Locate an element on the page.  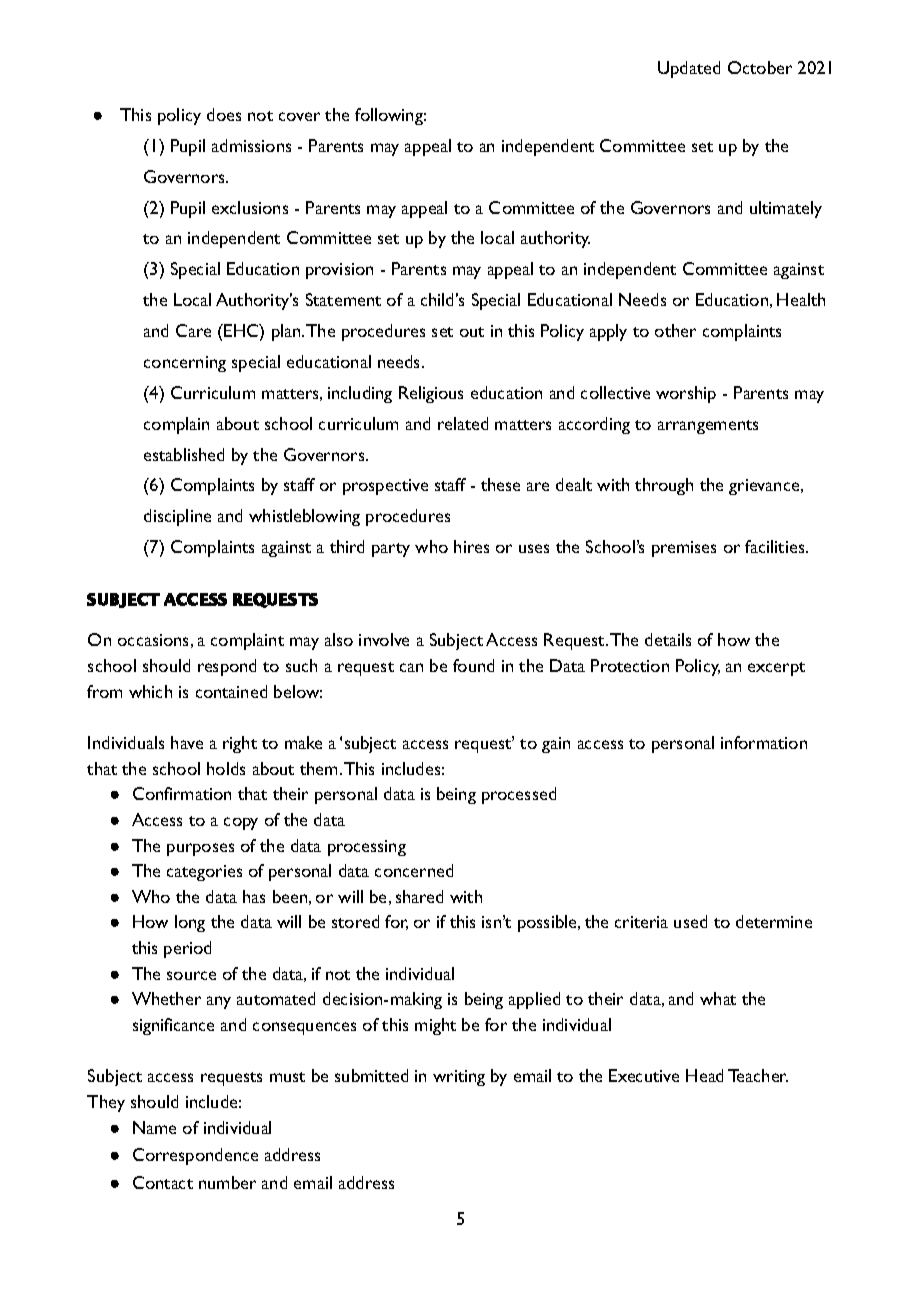
categories is located at coordinates (204, 873).
